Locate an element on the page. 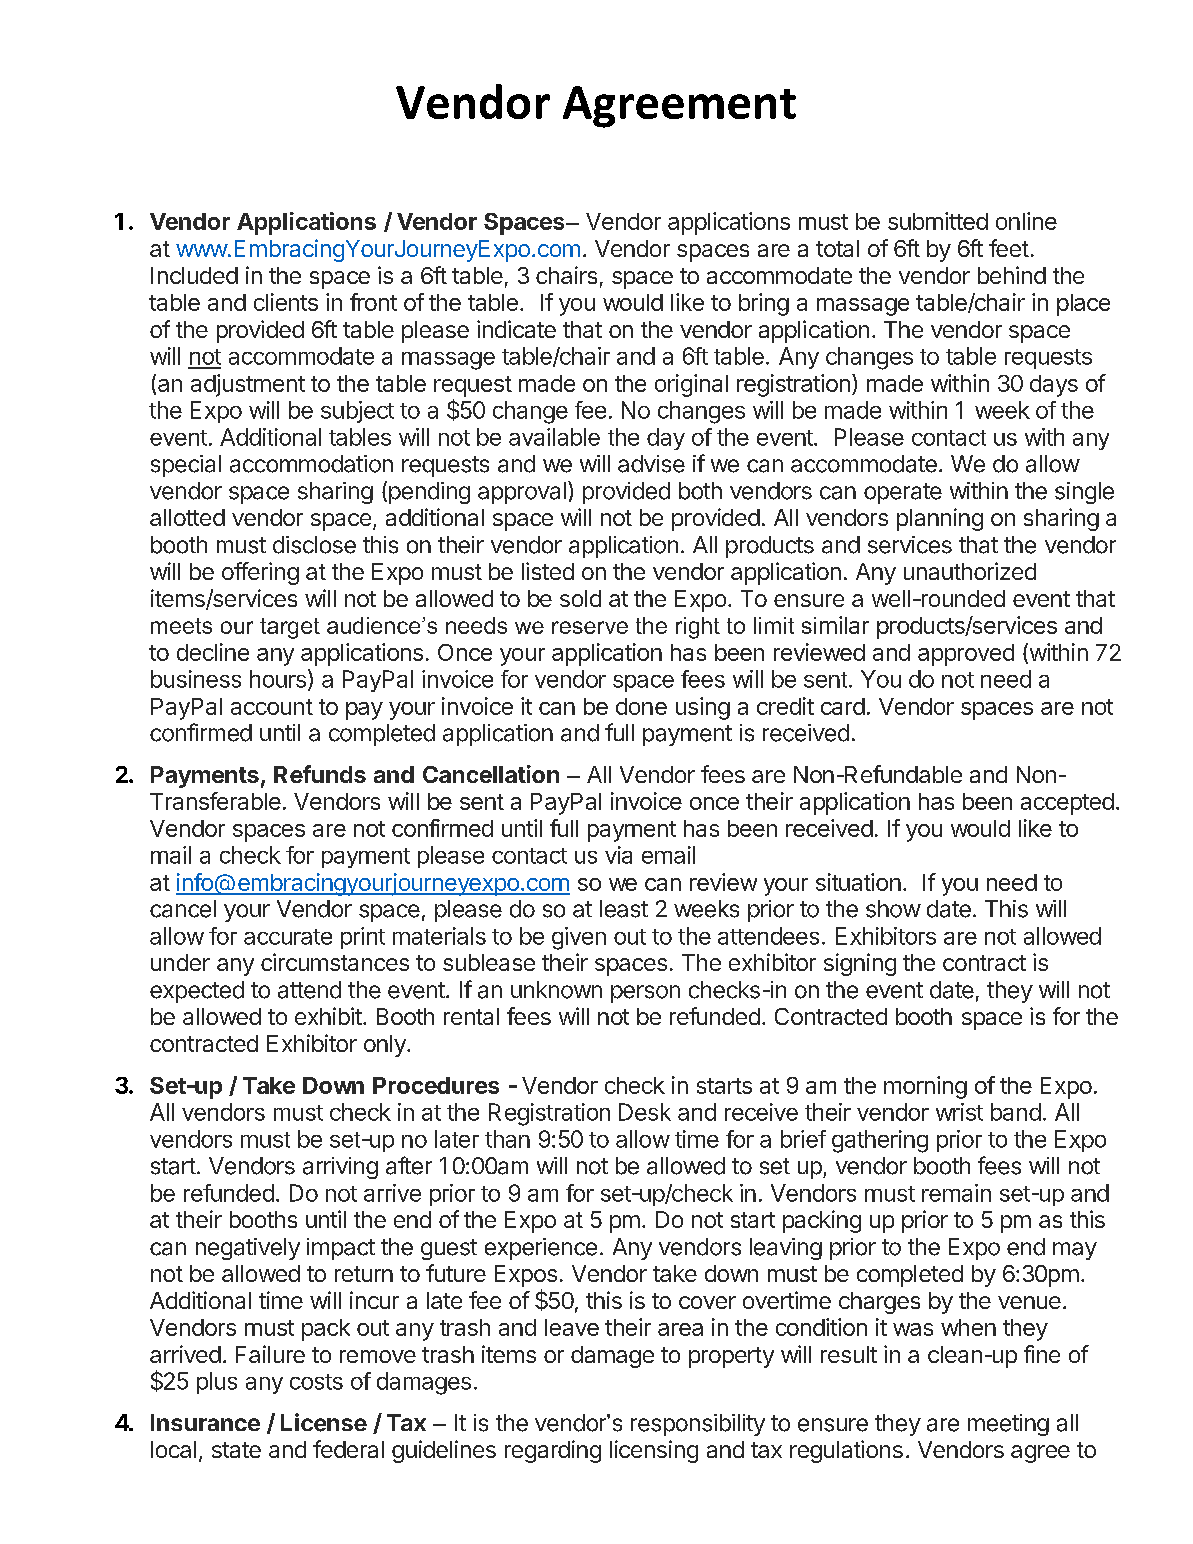 The height and width of the image is (1544, 1193). wrist is located at coordinates (959, 1112).
